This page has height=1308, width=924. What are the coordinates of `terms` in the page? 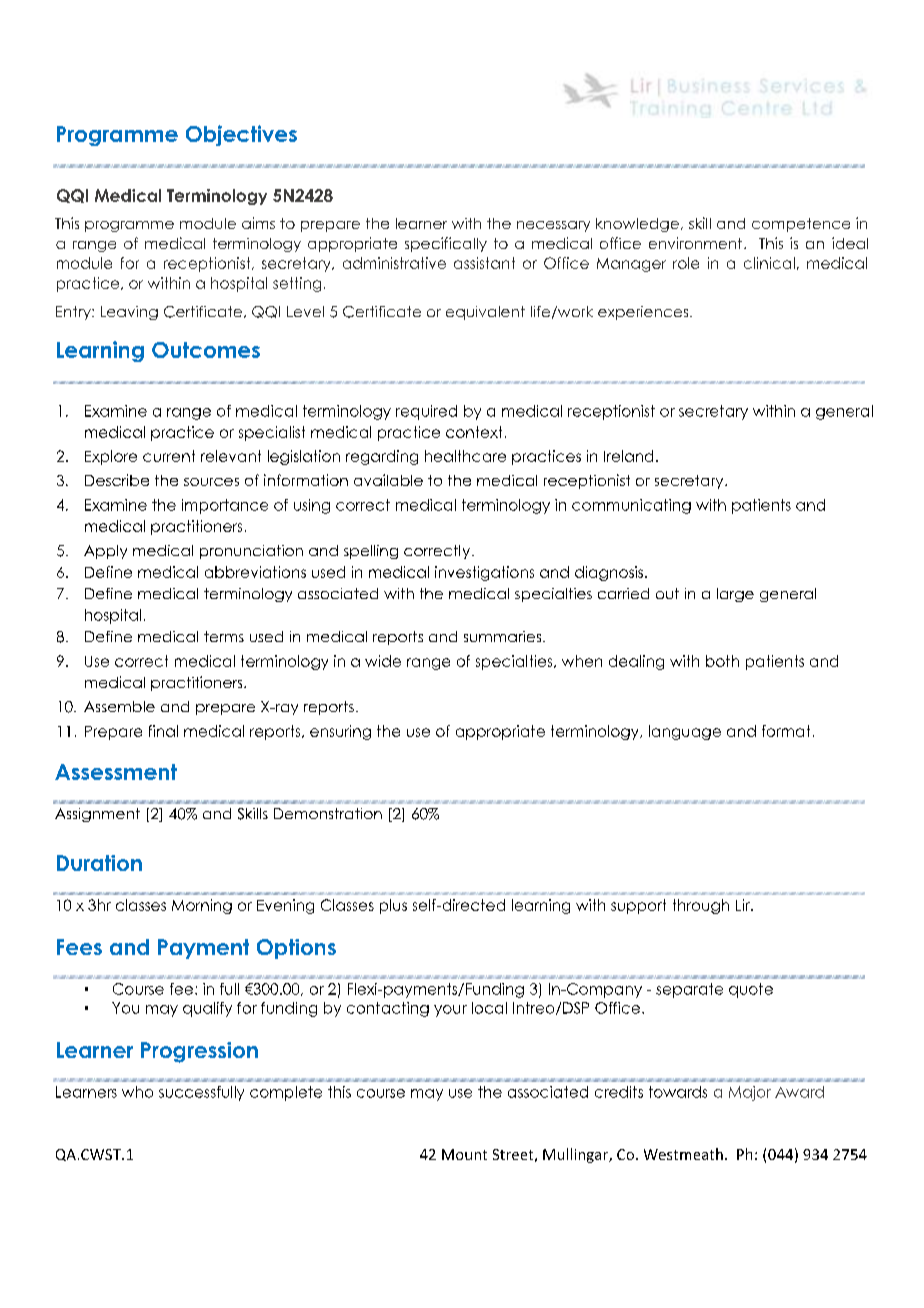 It's located at (224, 636).
